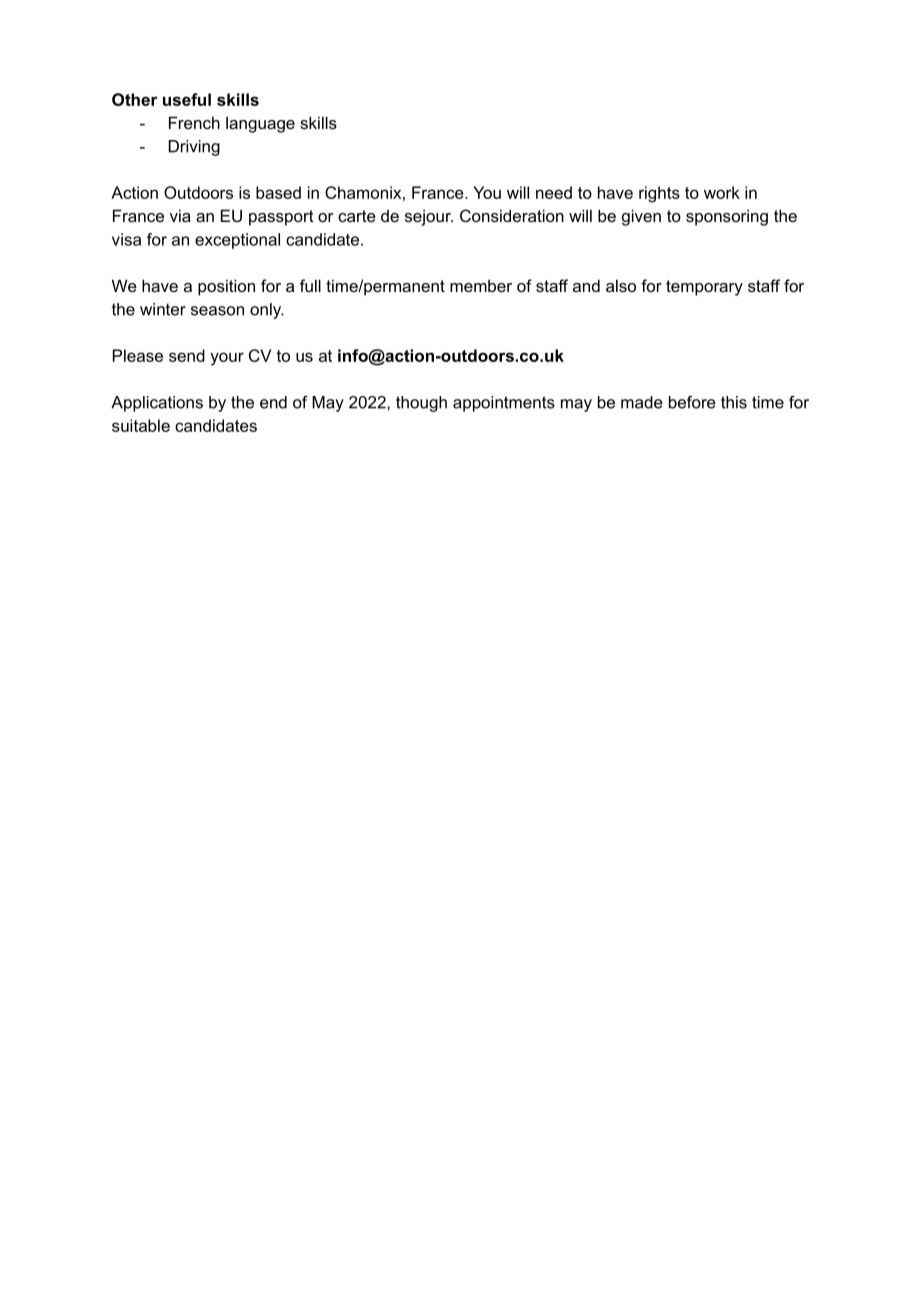 The height and width of the document is (1307, 924). Describe the element at coordinates (187, 355) in the document. I see `send` at that location.
